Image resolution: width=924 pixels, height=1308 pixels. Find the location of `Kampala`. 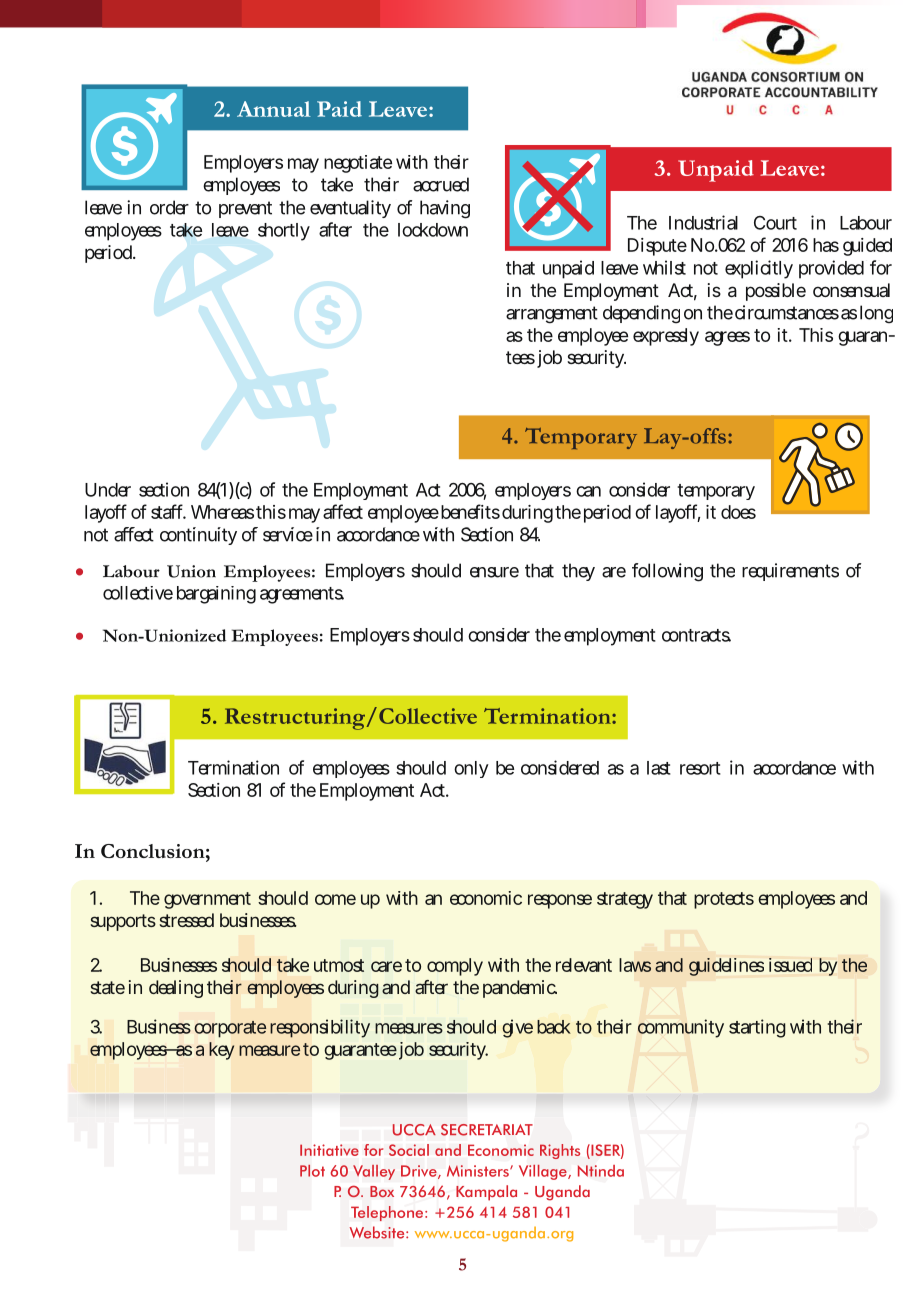

Kampala is located at coordinates (486, 1193).
